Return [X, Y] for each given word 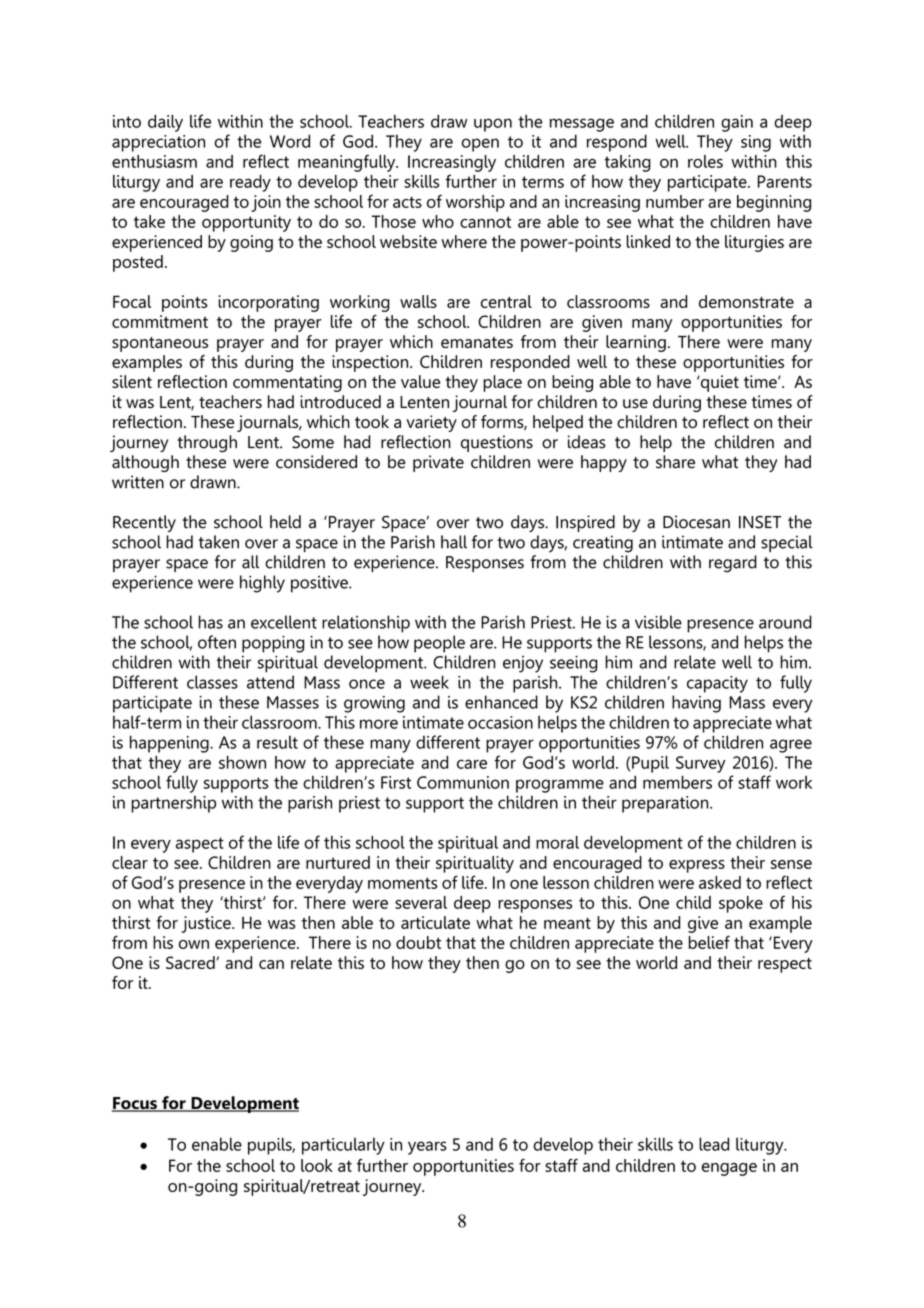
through [207, 443]
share [675, 462]
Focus [135, 1104]
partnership [173, 804]
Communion [463, 782]
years [427, 1148]
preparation [666, 804]
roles [705, 161]
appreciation [158, 143]
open [480, 145]
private [438, 463]
